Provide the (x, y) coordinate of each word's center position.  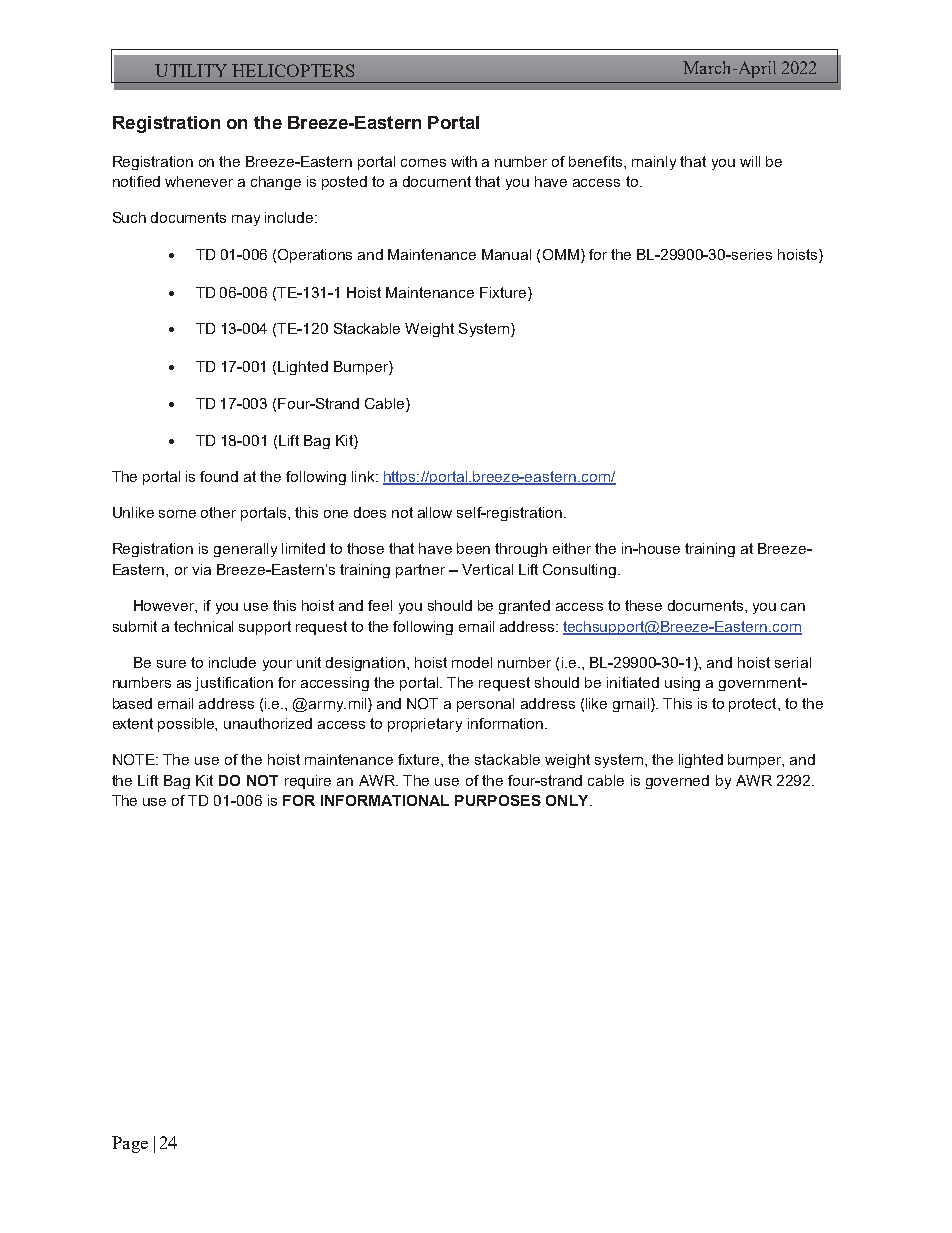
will (750, 161)
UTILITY (191, 70)
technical (203, 626)
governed (677, 782)
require (308, 782)
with (464, 161)
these (643, 605)
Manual (506, 254)
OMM (561, 254)
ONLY (568, 800)
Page (130, 1144)
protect (754, 705)
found (219, 476)
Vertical (487, 569)
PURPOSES (498, 800)
